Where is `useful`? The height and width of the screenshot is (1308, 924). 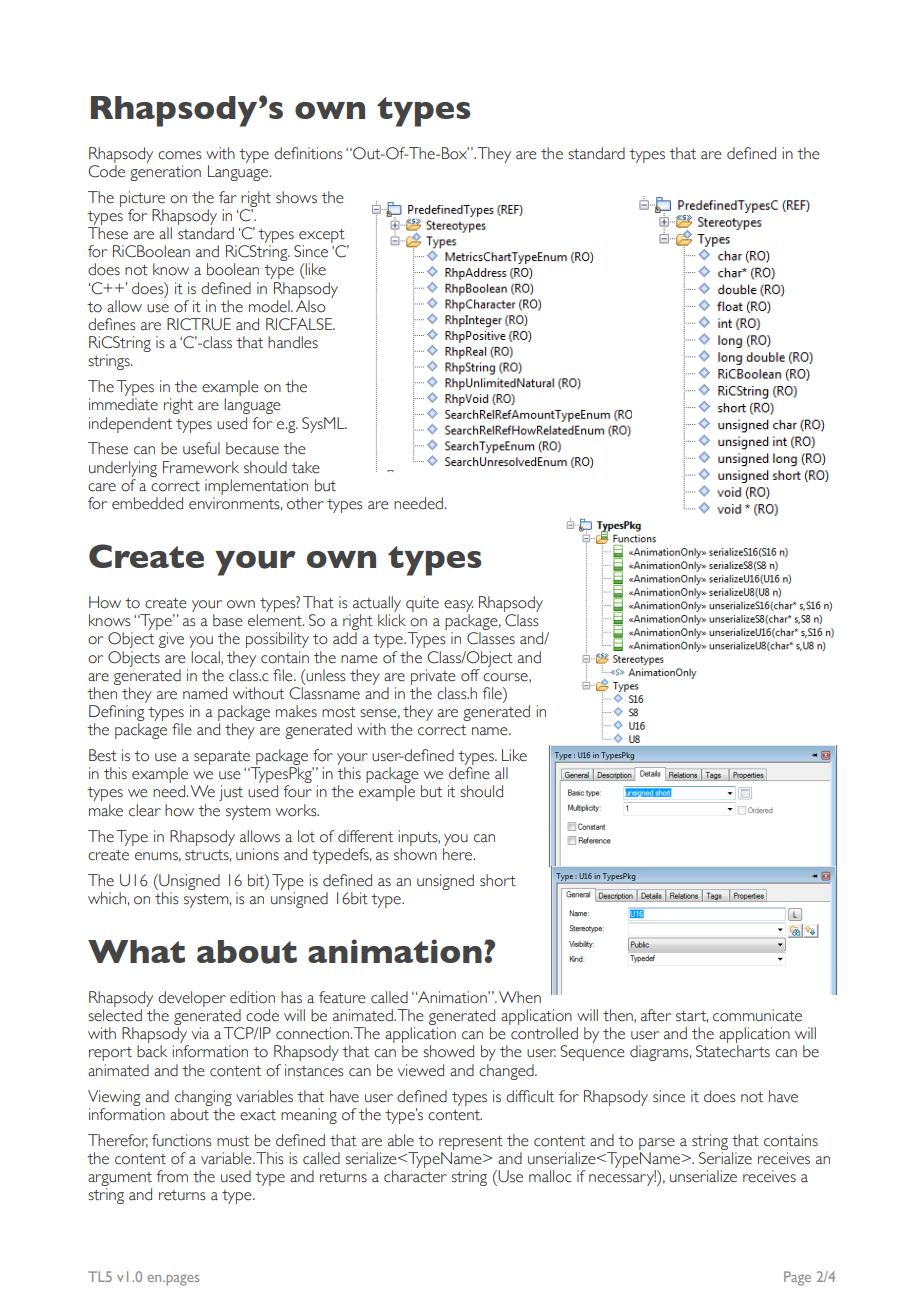 useful is located at coordinates (201, 448).
